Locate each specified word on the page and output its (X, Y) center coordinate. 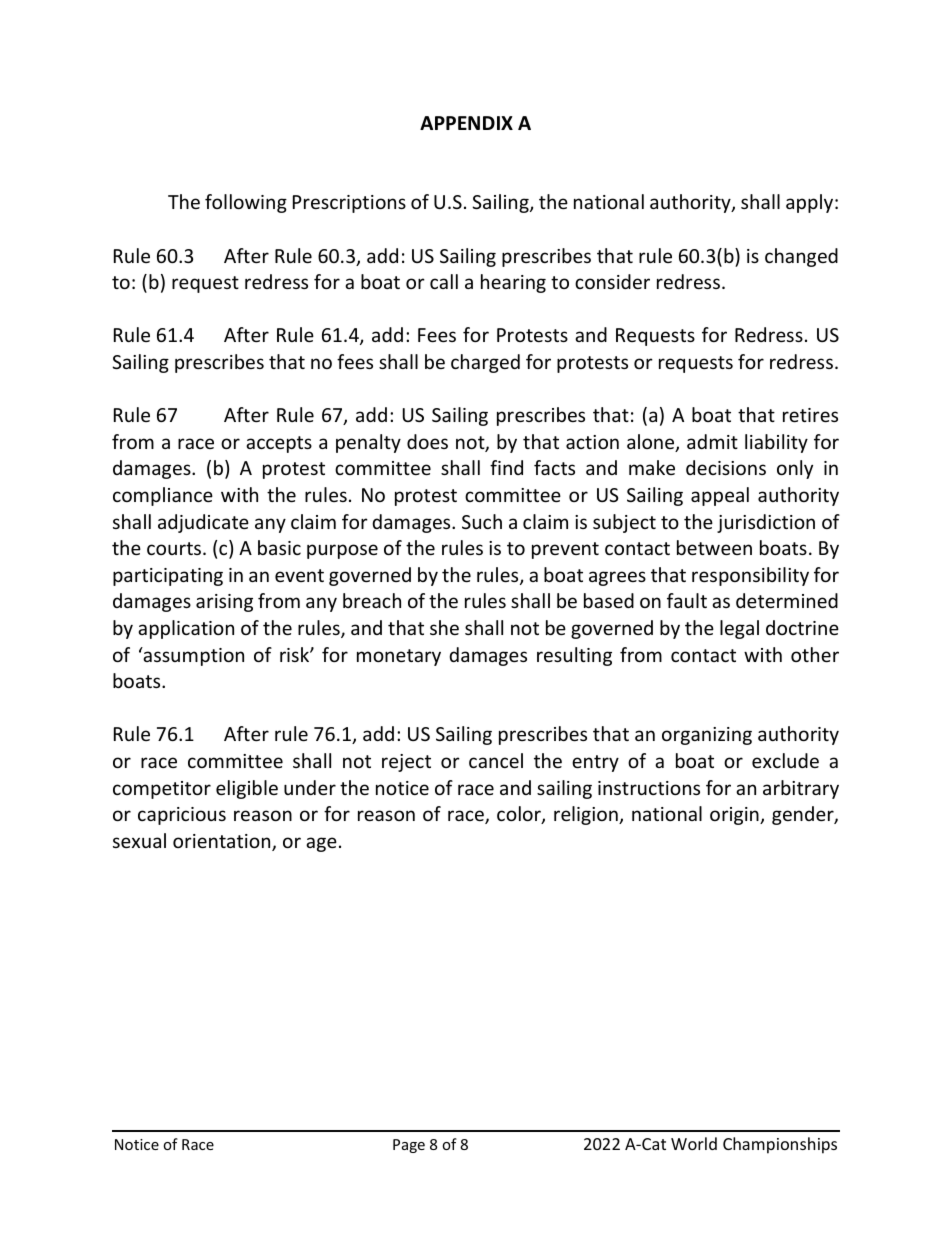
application (186, 629)
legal (739, 629)
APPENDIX (466, 123)
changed (801, 257)
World (694, 1143)
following (246, 203)
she (444, 627)
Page (409, 1146)
